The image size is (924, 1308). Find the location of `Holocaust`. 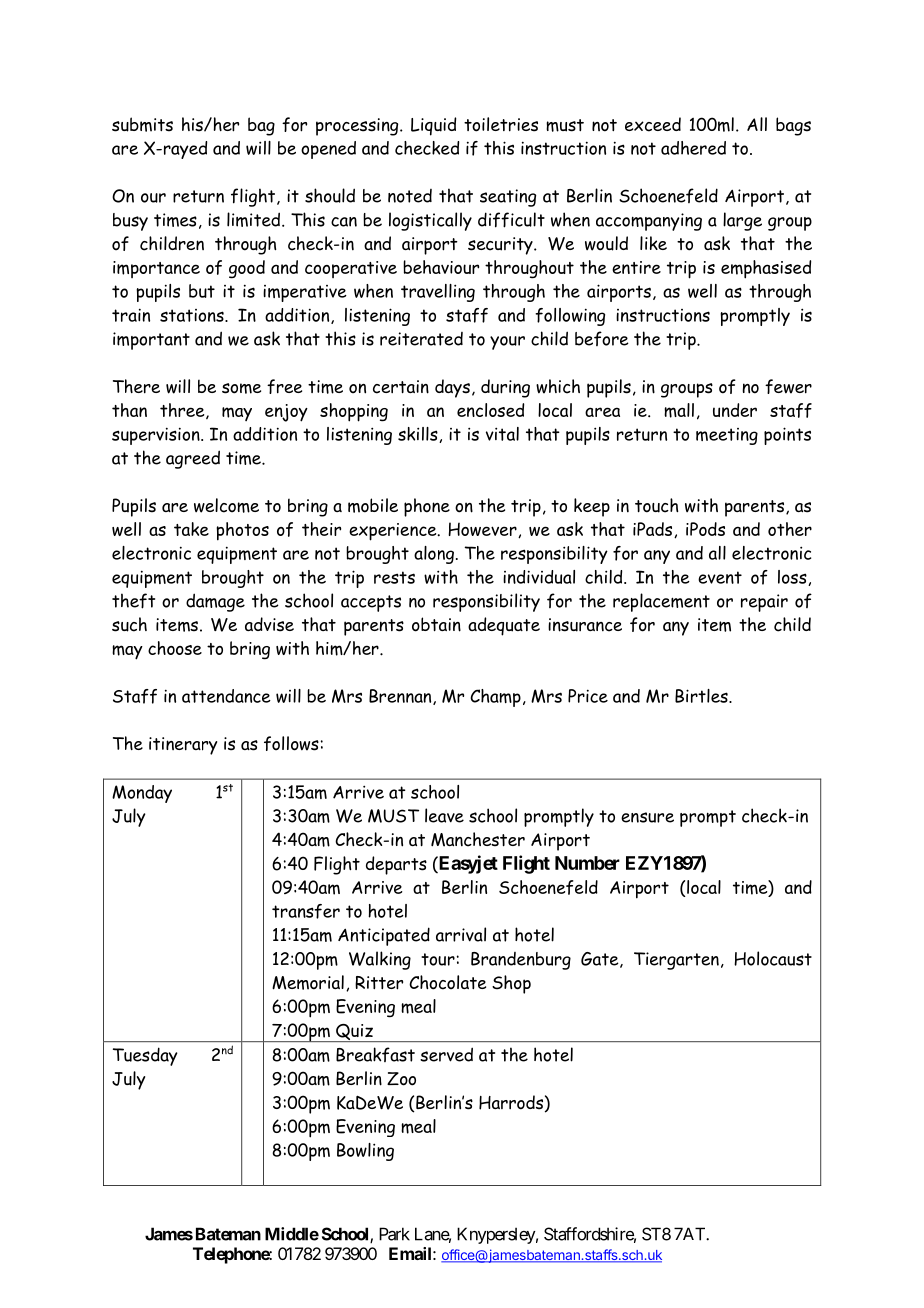

Holocaust is located at coordinates (773, 958).
